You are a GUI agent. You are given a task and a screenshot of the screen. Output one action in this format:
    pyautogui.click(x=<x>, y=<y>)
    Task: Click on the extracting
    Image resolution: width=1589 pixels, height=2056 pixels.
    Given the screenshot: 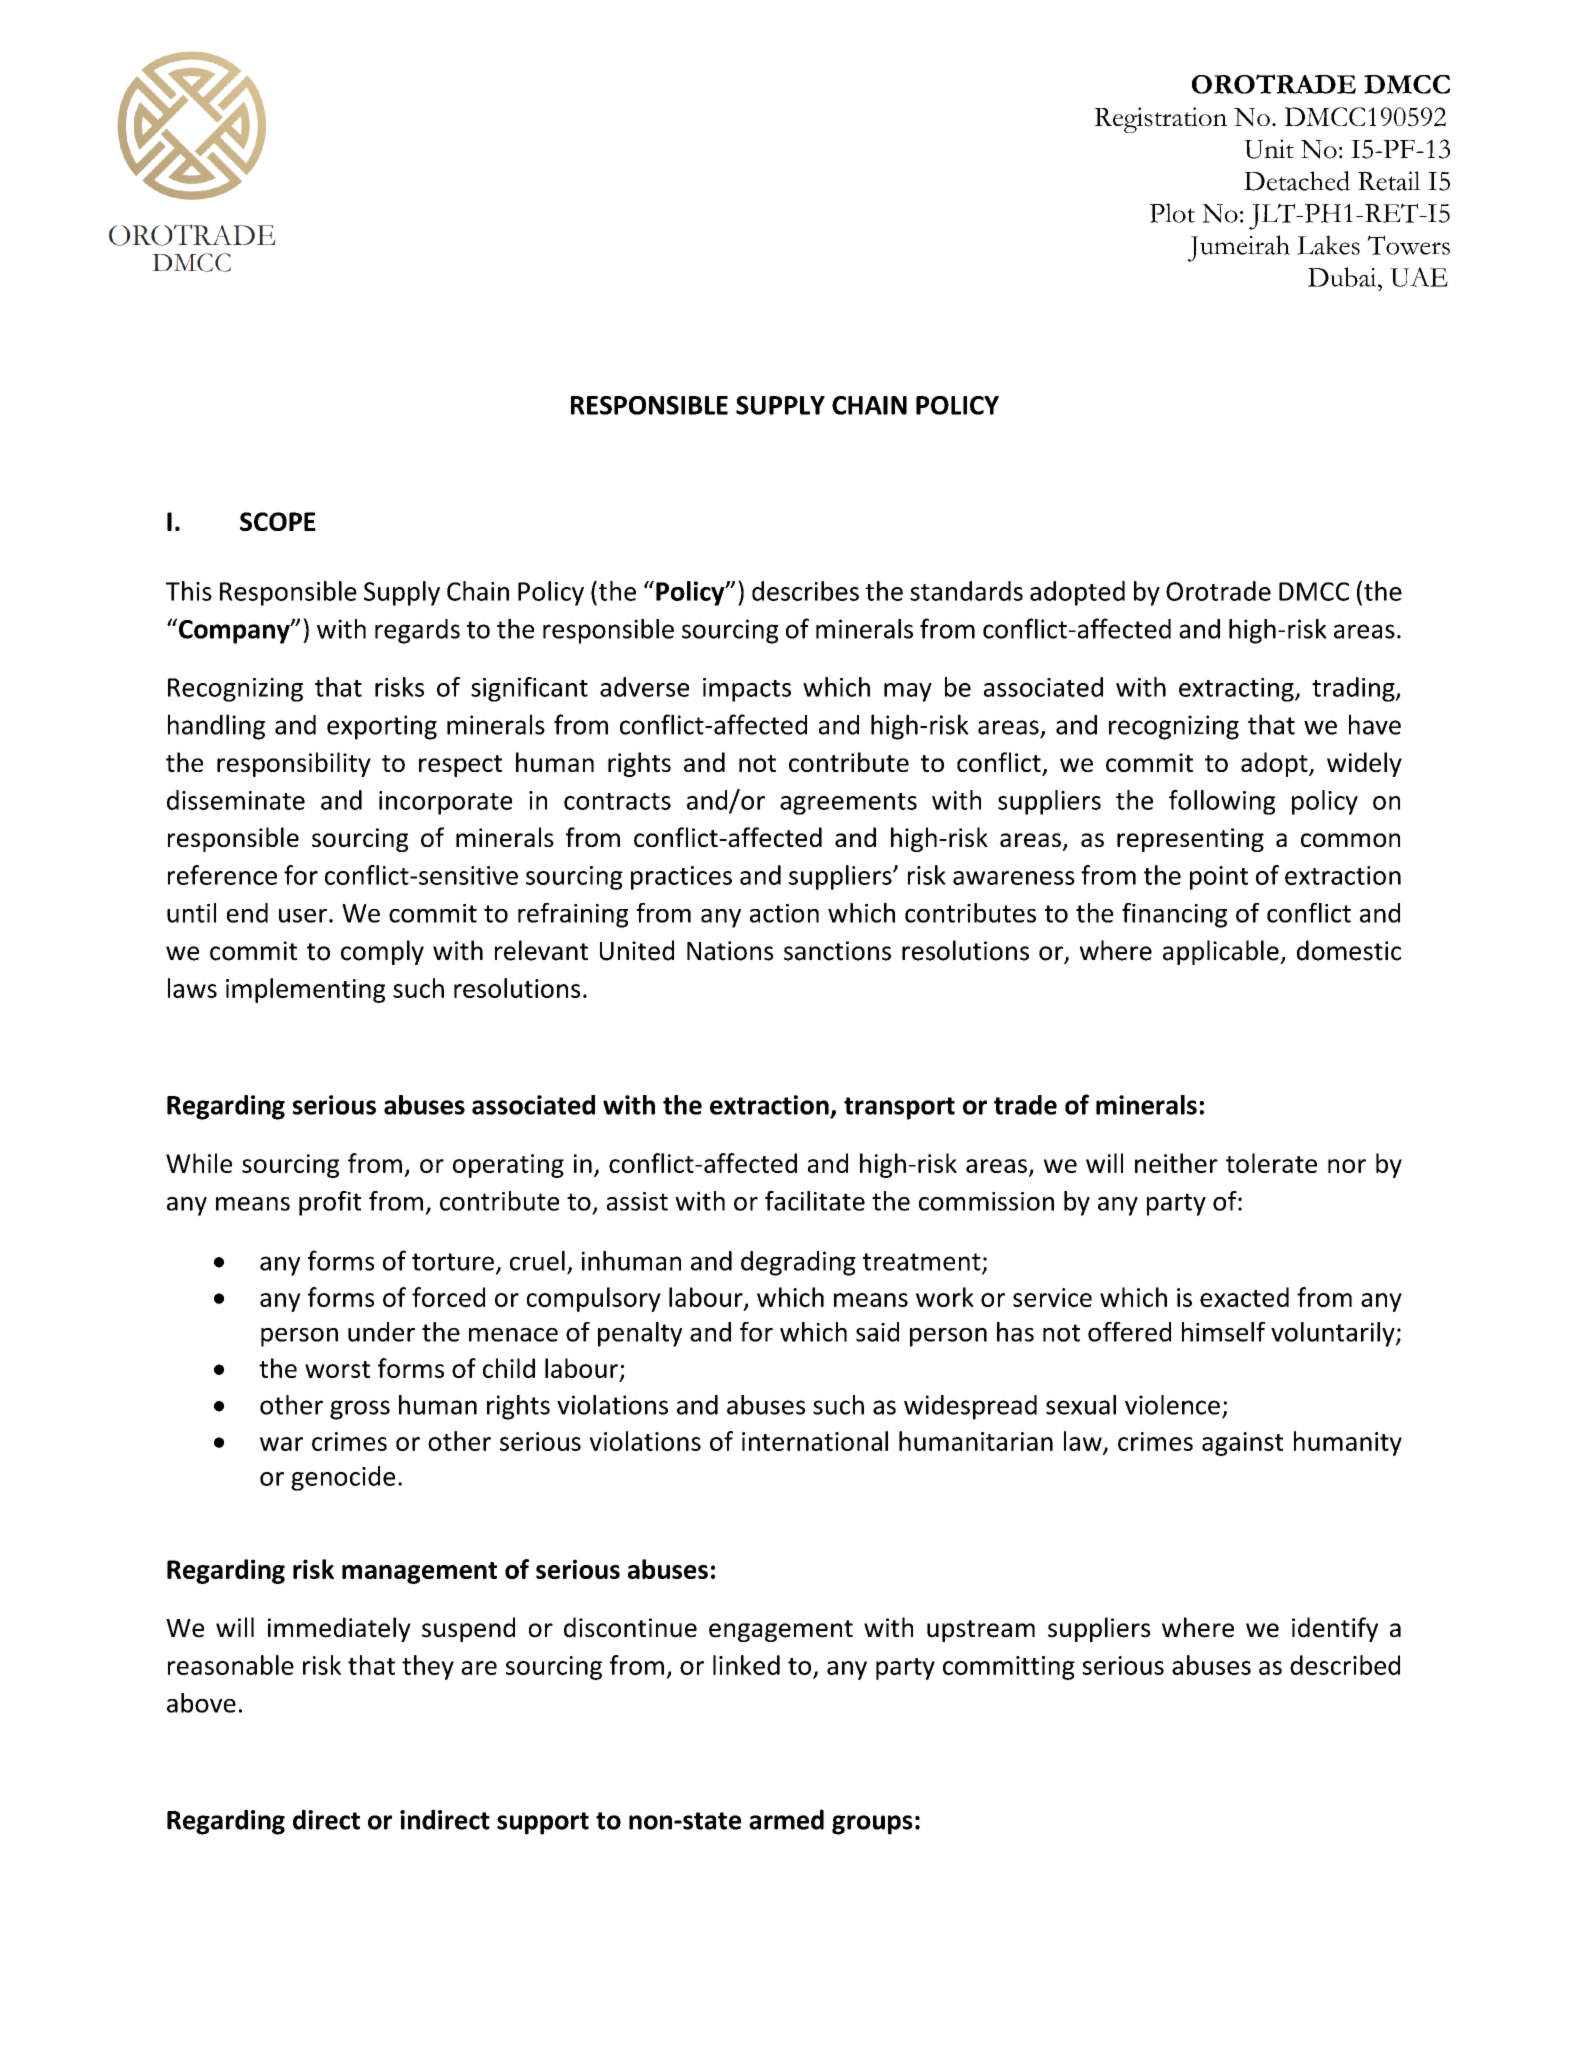 What is the action you would take?
    pyautogui.click(x=1237, y=690)
